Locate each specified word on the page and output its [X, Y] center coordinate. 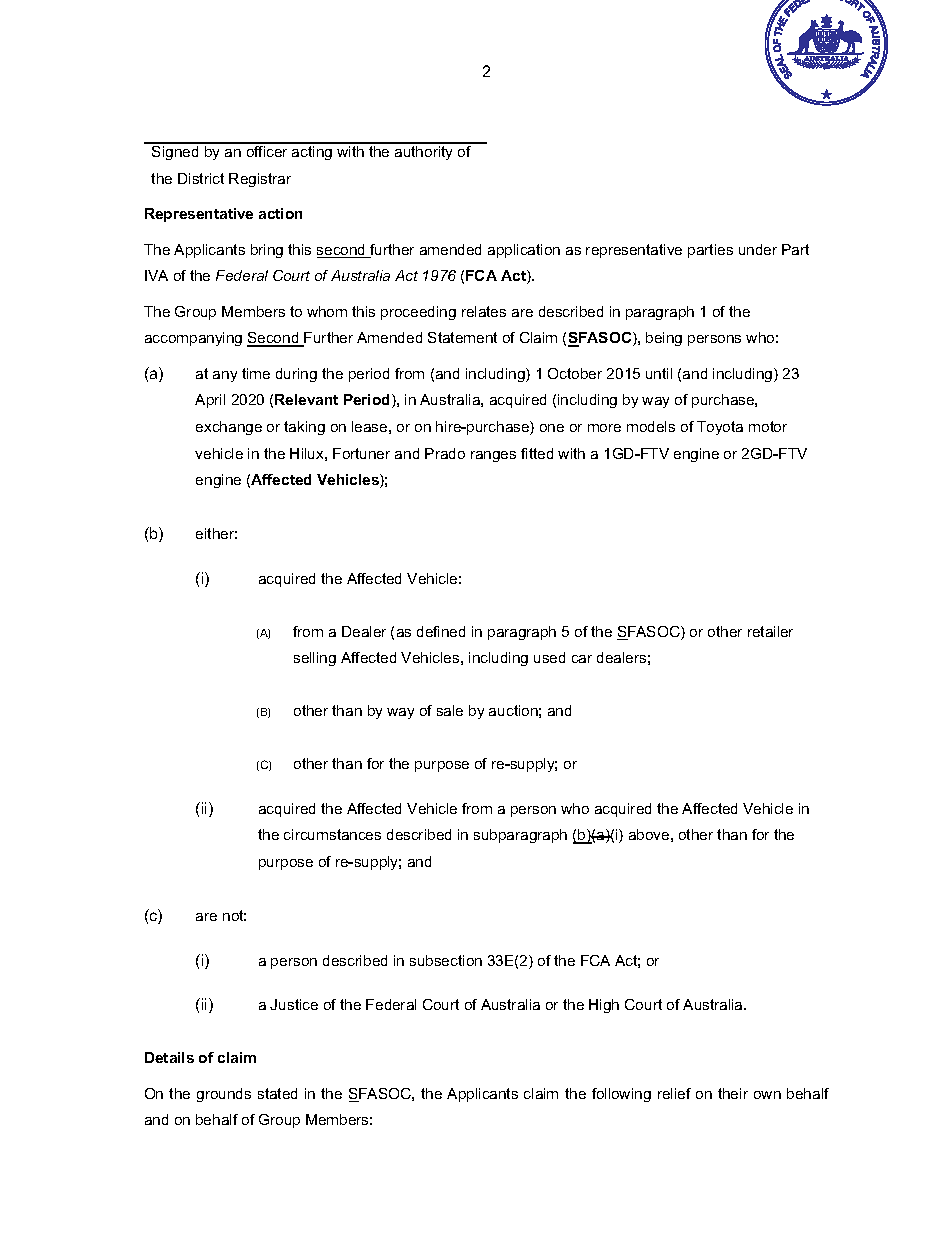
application [524, 251]
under [758, 249]
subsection [446, 960]
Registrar [260, 180]
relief [674, 1093]
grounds [224, 1095]
